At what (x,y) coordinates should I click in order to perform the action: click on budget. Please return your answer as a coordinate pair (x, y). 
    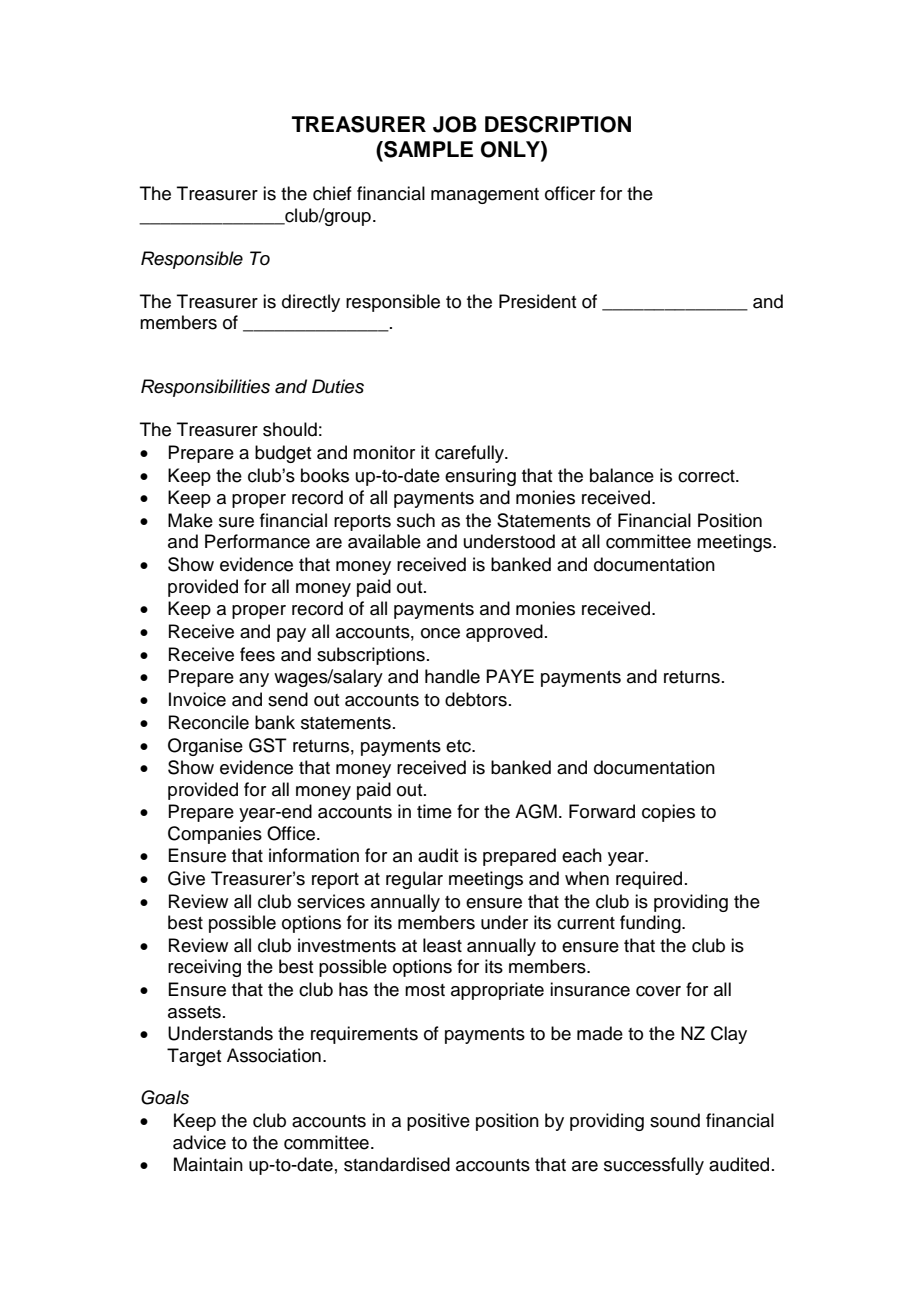
    Looking at the image, I should click on (283, 454).
